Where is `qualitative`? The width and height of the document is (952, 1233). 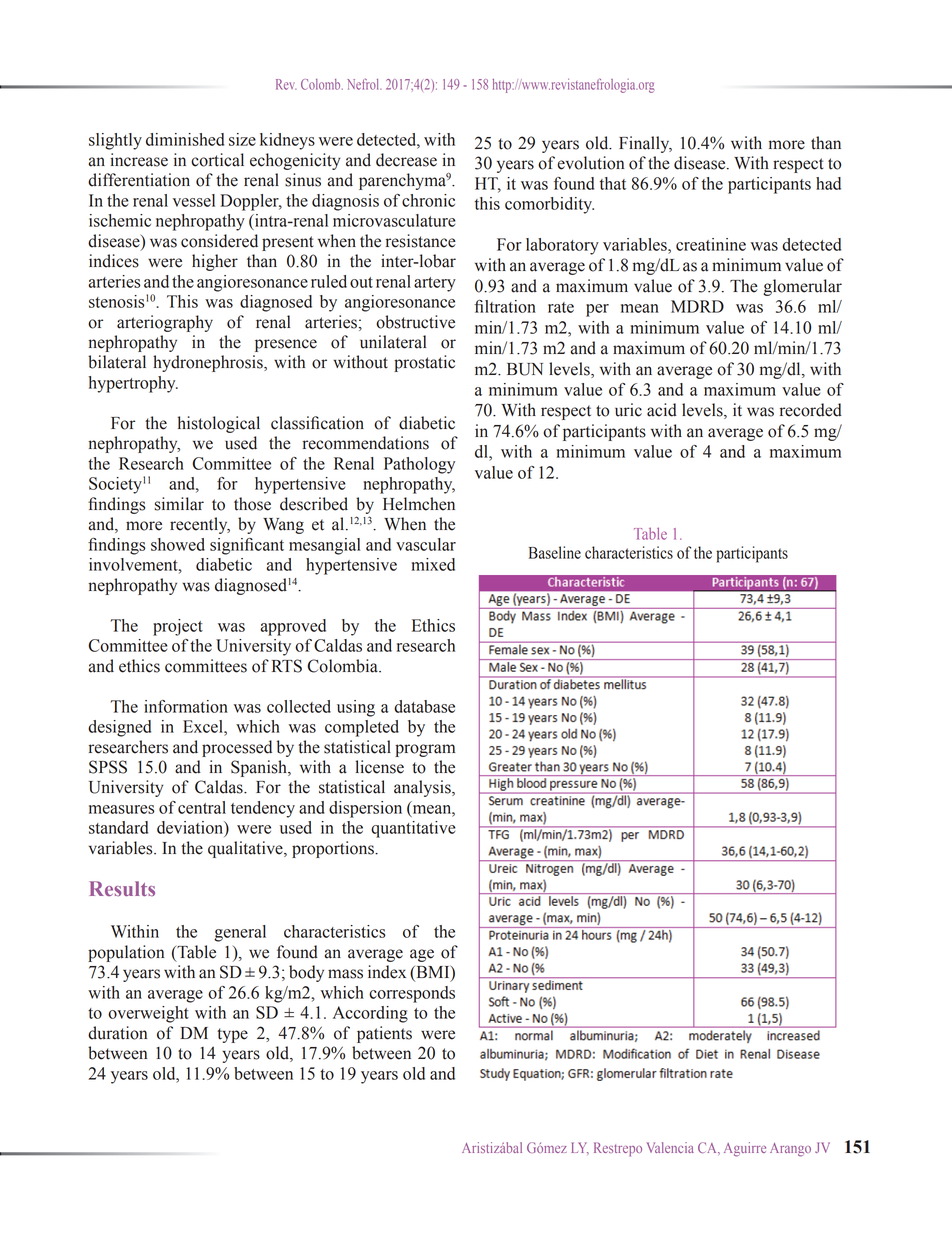 qualitative is located at coordinates (246, 849).
